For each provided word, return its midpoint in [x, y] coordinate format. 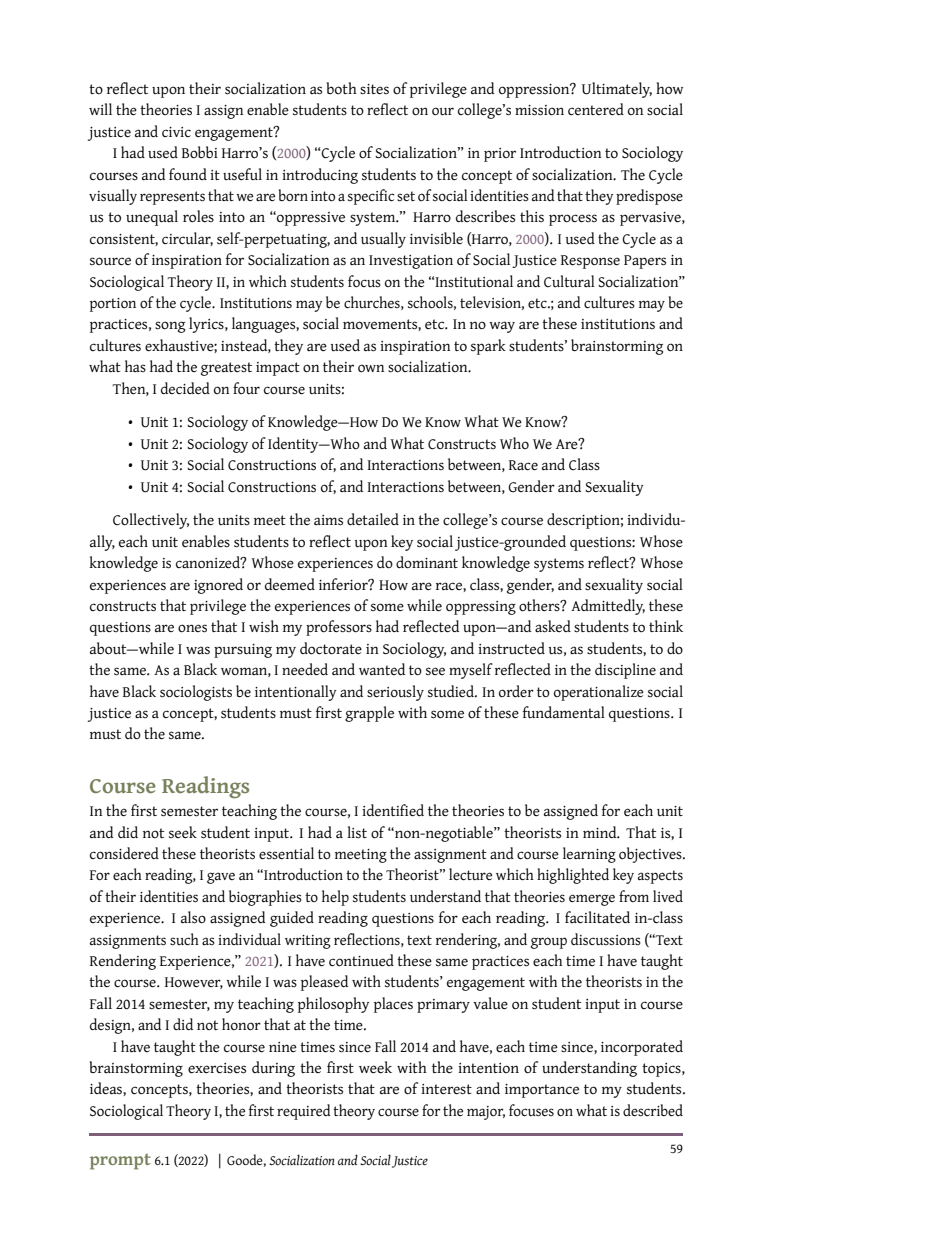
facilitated [597, 917]
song [170, 327]
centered [596, 109]
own [371, 368]
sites [374, 89]
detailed [373, 519]
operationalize [599, 693]
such [184, 939]
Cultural [569, 281]
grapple [369, 714]
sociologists [196, 693]
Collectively [151, 521]
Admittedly [608, 607]
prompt [120, 1161]
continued [361, 960]
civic [176, 132]
